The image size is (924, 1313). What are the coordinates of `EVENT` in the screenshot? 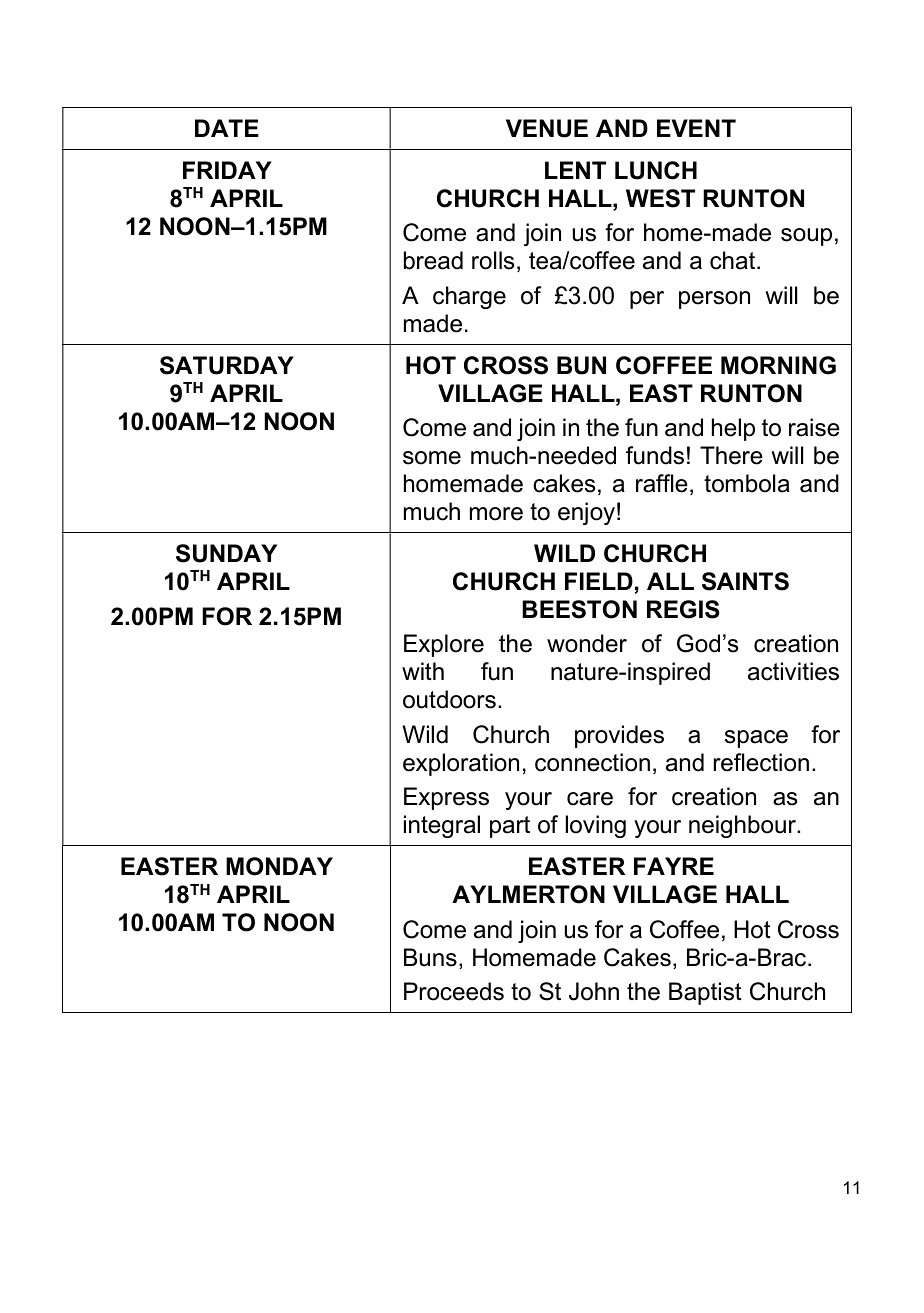 It's located at (696, 128).
